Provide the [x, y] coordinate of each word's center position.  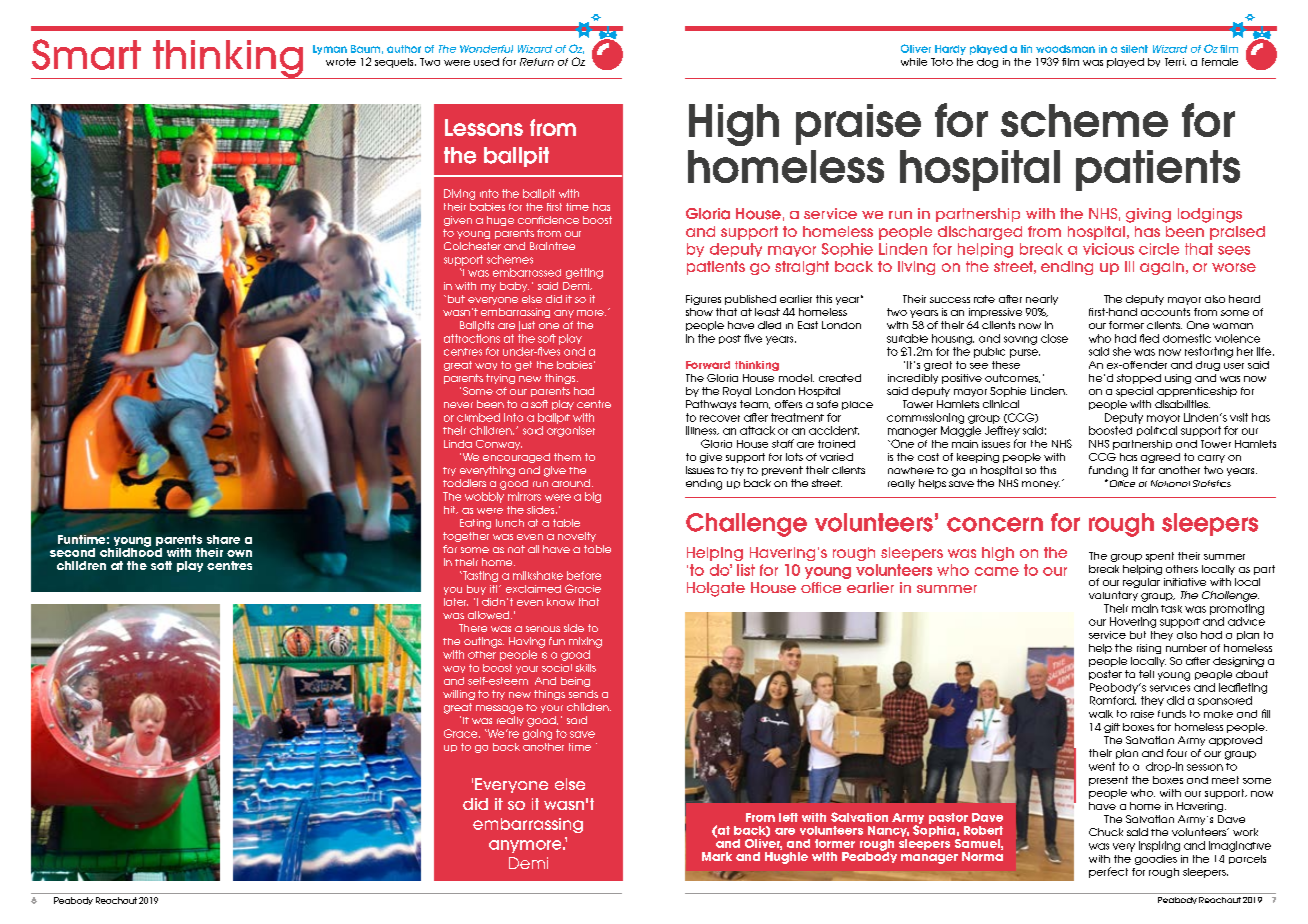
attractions [472, 338]
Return [537, 62]
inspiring [1159, 846]
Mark [717, 856]
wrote [341, 62]
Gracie [583, 588]
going [537, 734]
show [699, 312]
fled [1149, 338]
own [239, 553]
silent [1134, 49]
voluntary [1113, 596]
